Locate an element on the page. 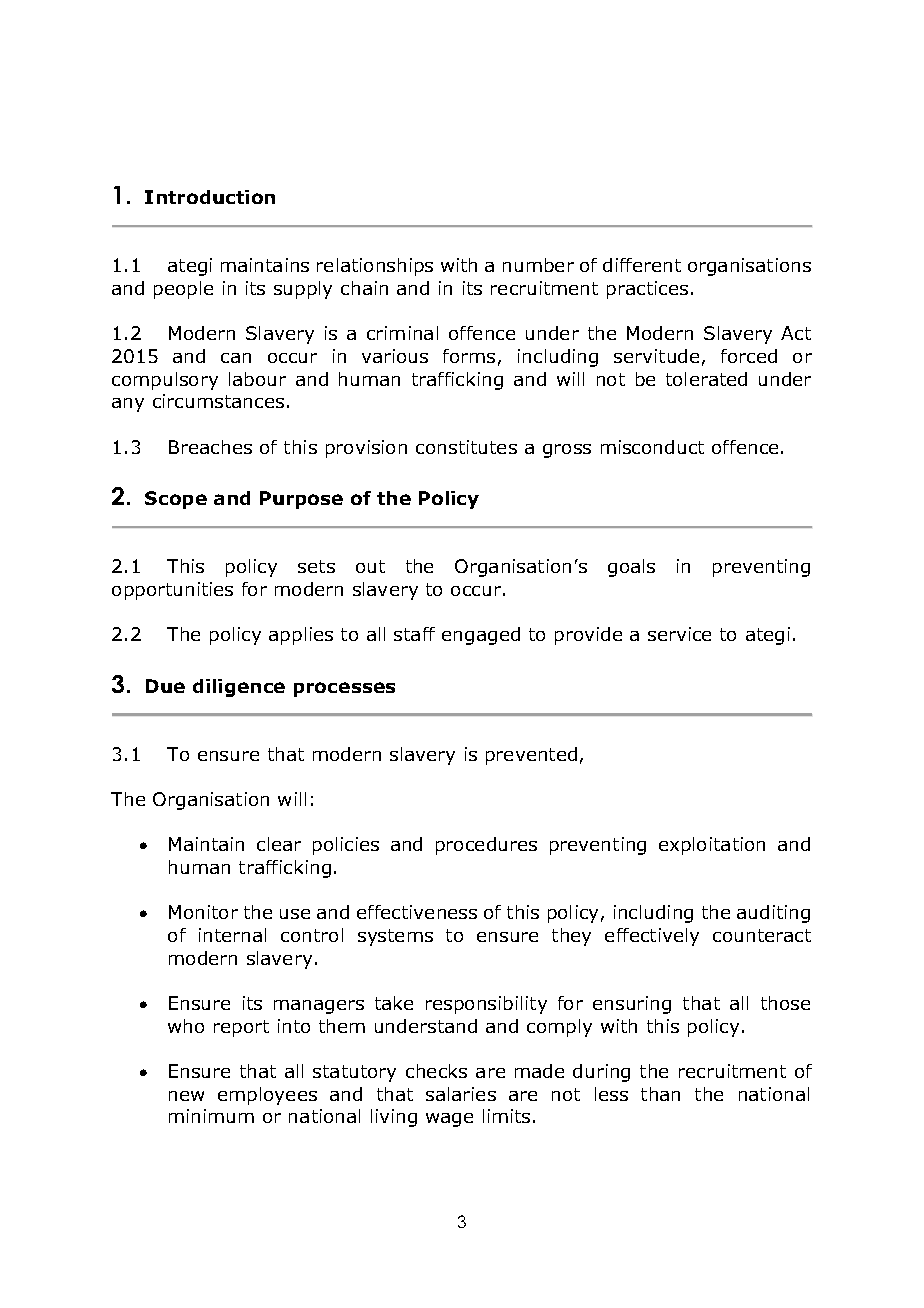 This page has width=924, height=1308. engaged is located at coordinates (481, 636).
